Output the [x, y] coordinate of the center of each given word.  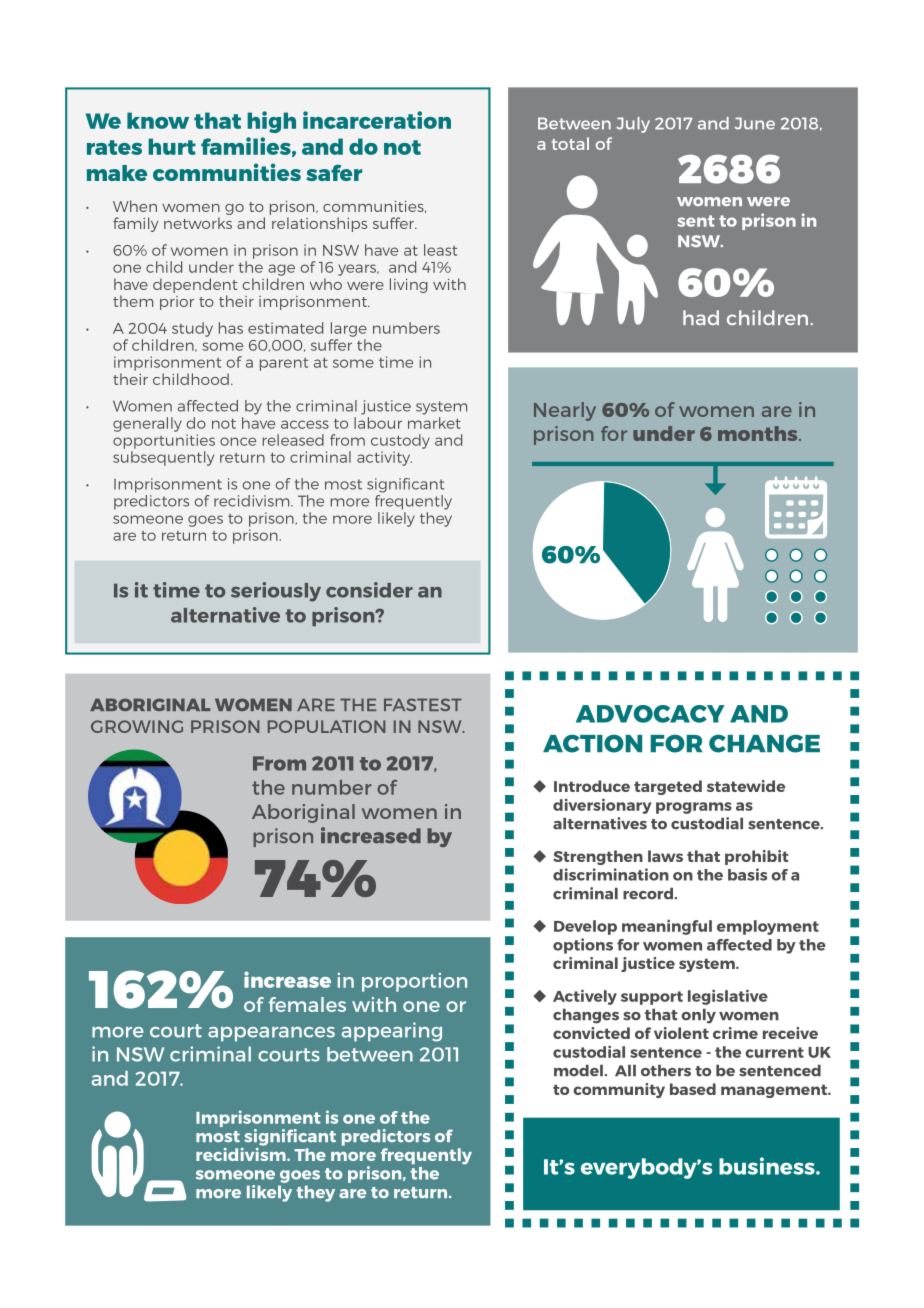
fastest [423, 704]
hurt [172, 146]
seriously [276, 592]
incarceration [377, 120]
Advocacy [650, 714]
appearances [271, 1034]
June [755, 123]
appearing [391, 1032]
